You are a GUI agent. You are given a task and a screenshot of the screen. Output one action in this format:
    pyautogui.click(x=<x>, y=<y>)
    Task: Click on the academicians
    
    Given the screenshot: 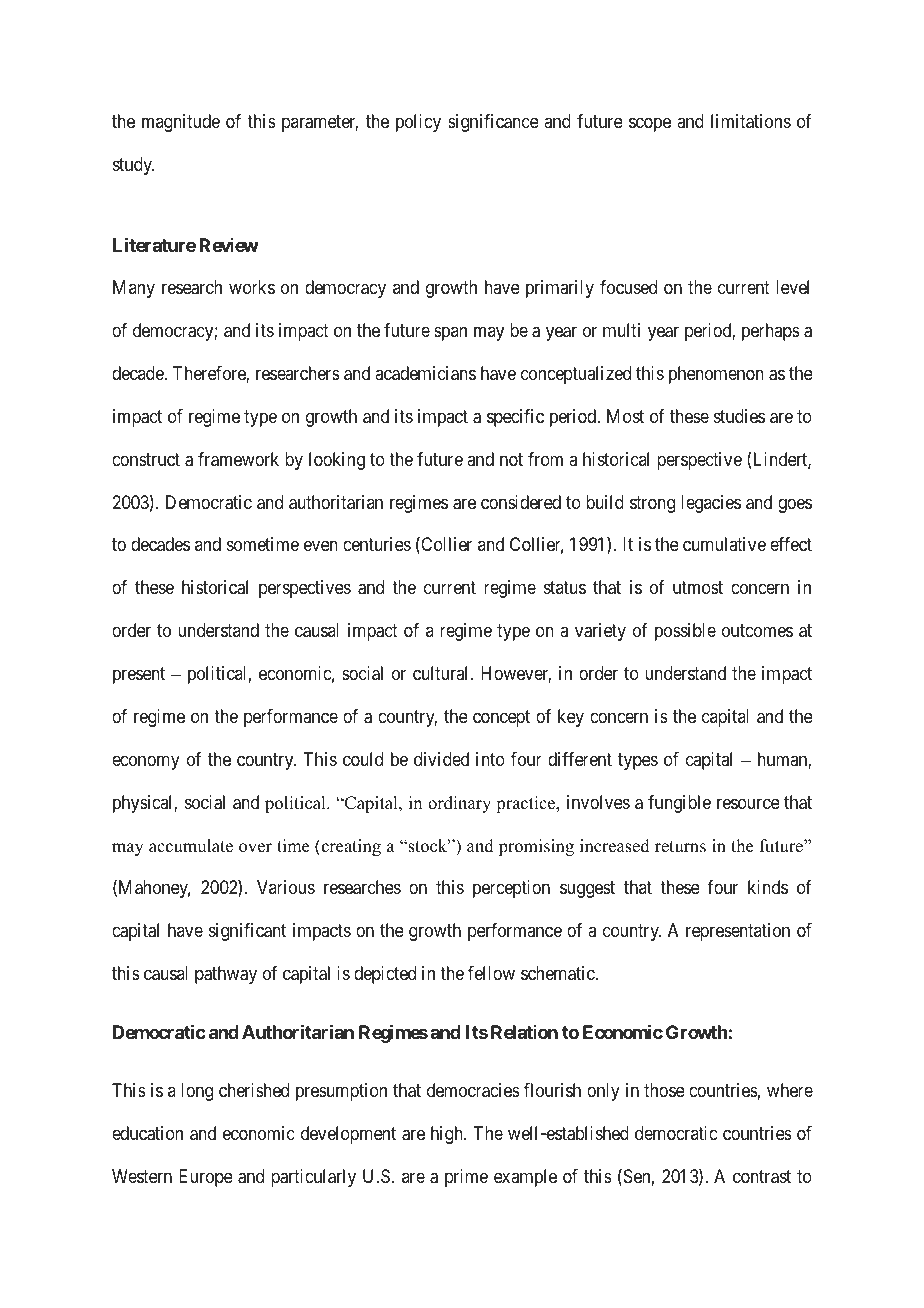 What is the action you would take?
    pyautogui.click(x=425, y=373)
